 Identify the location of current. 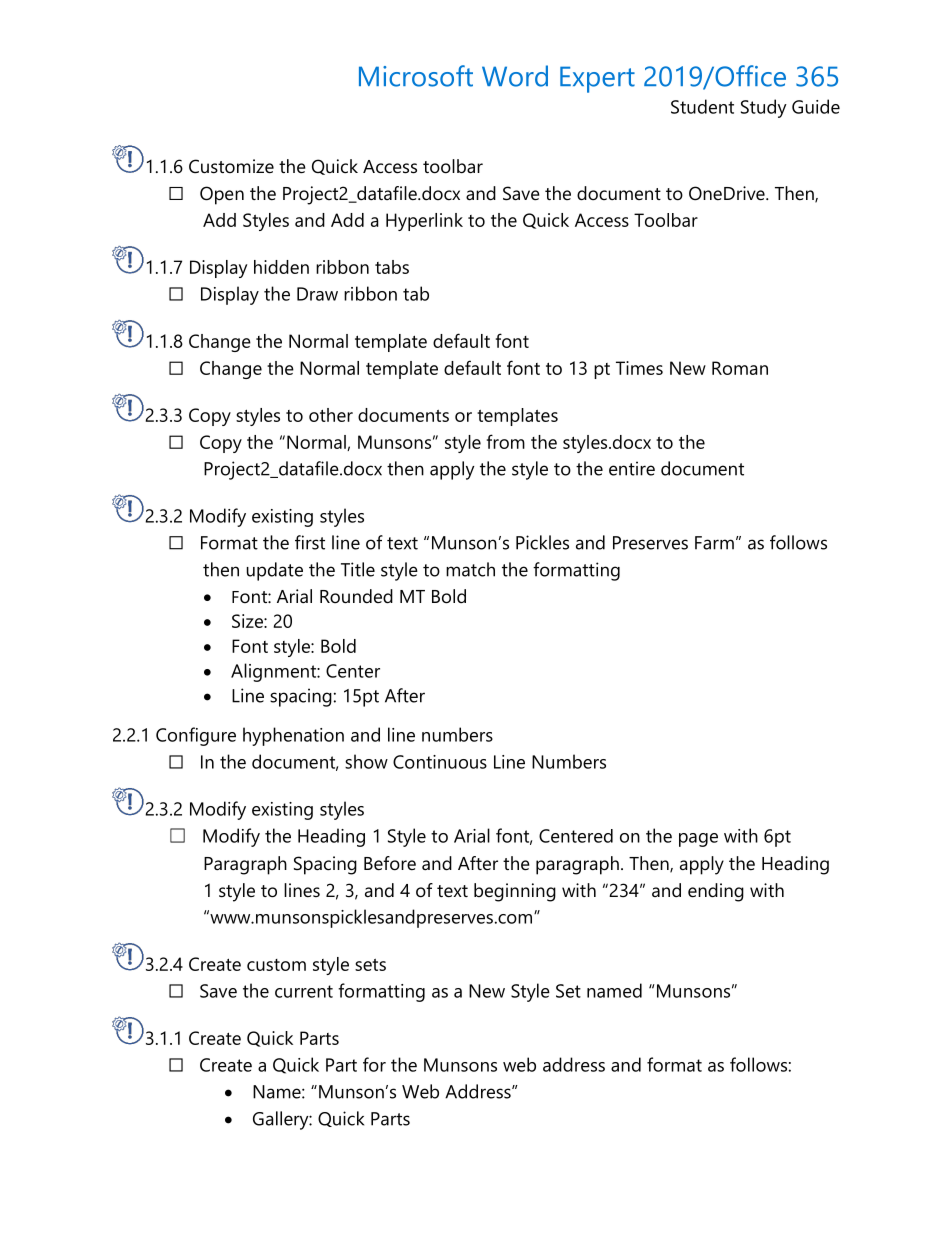
(304, 991).
